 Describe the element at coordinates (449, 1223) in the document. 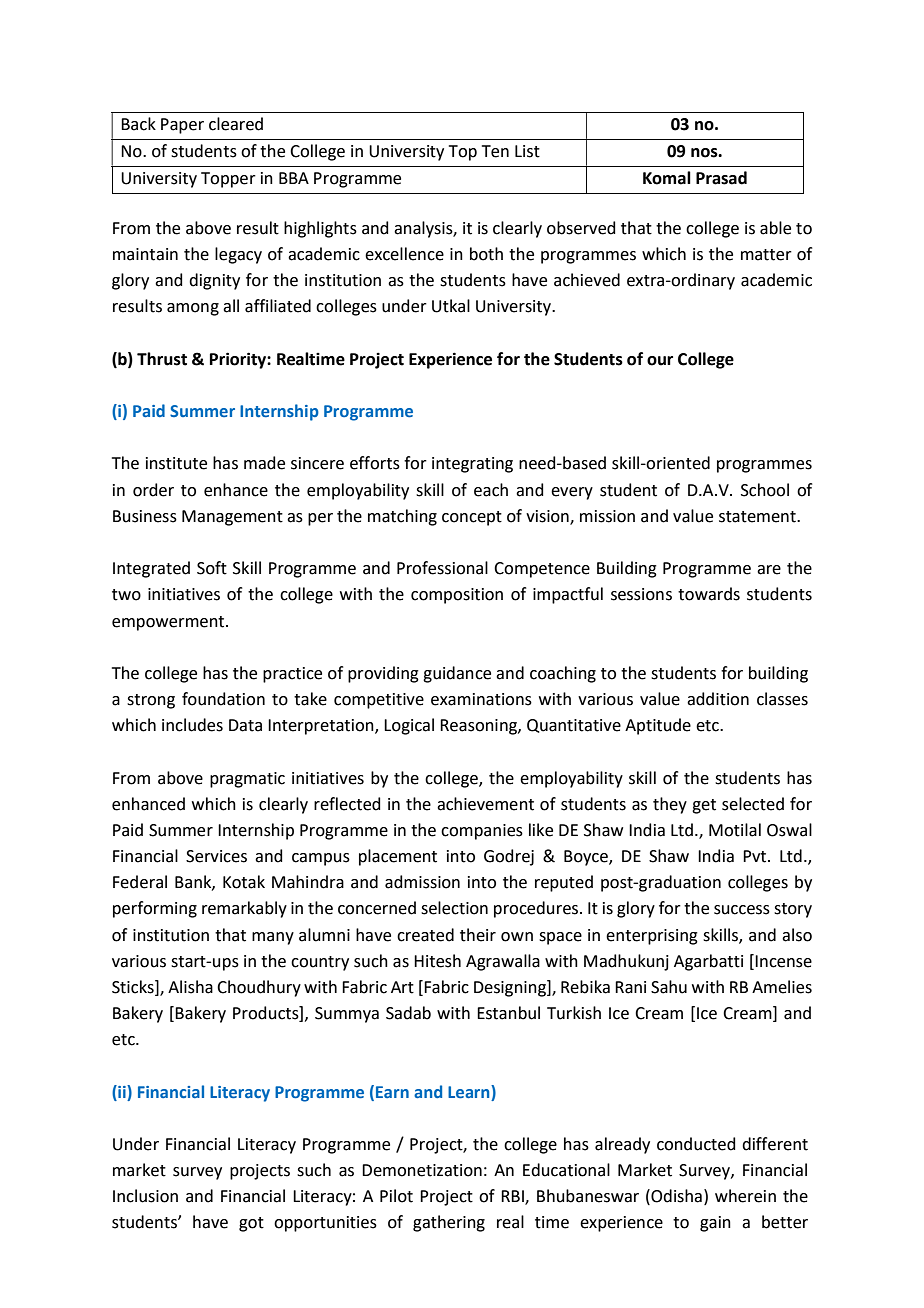

I see `gathering` at that location.
